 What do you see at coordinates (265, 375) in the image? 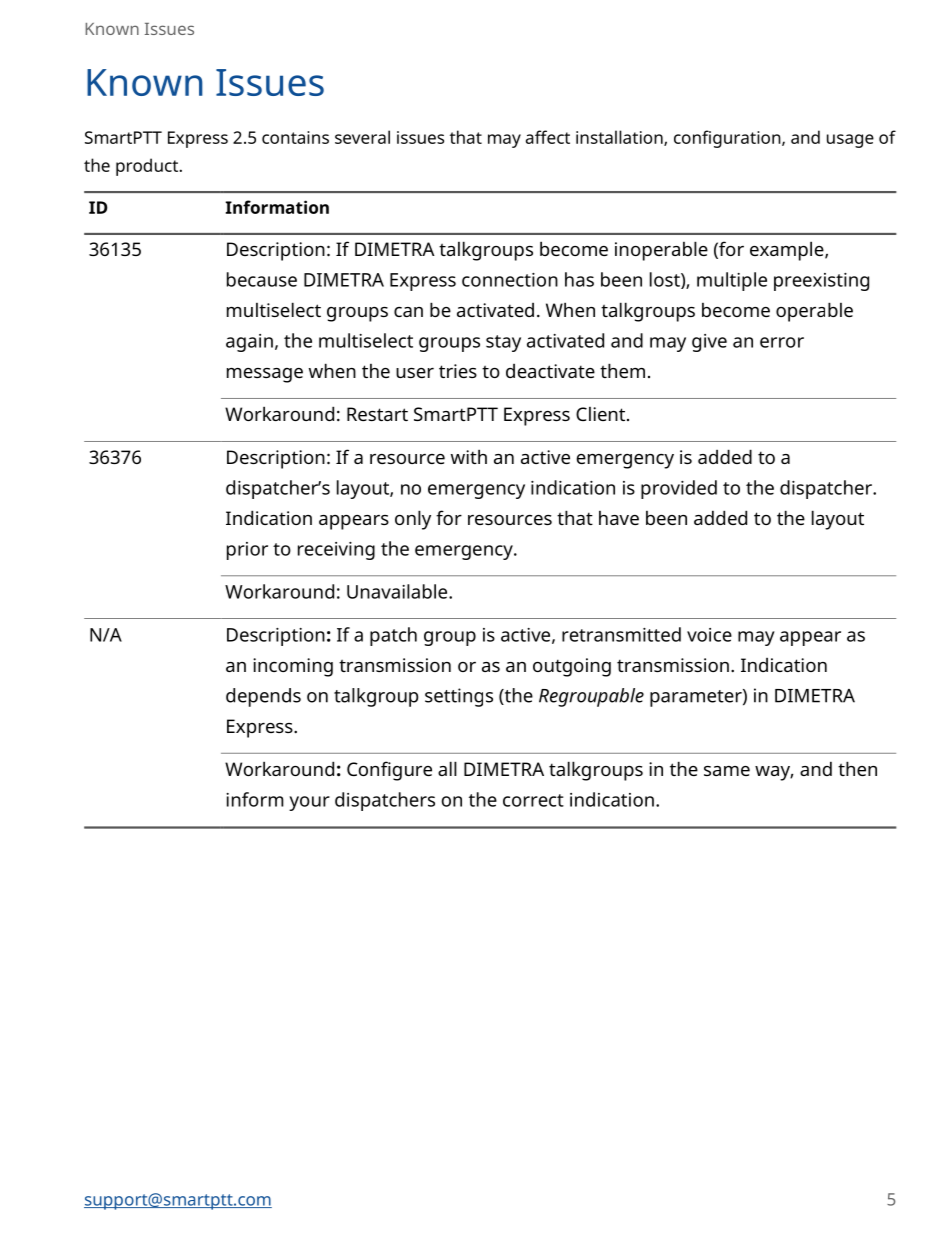
I see `message` at bounding box center [265, 375].
